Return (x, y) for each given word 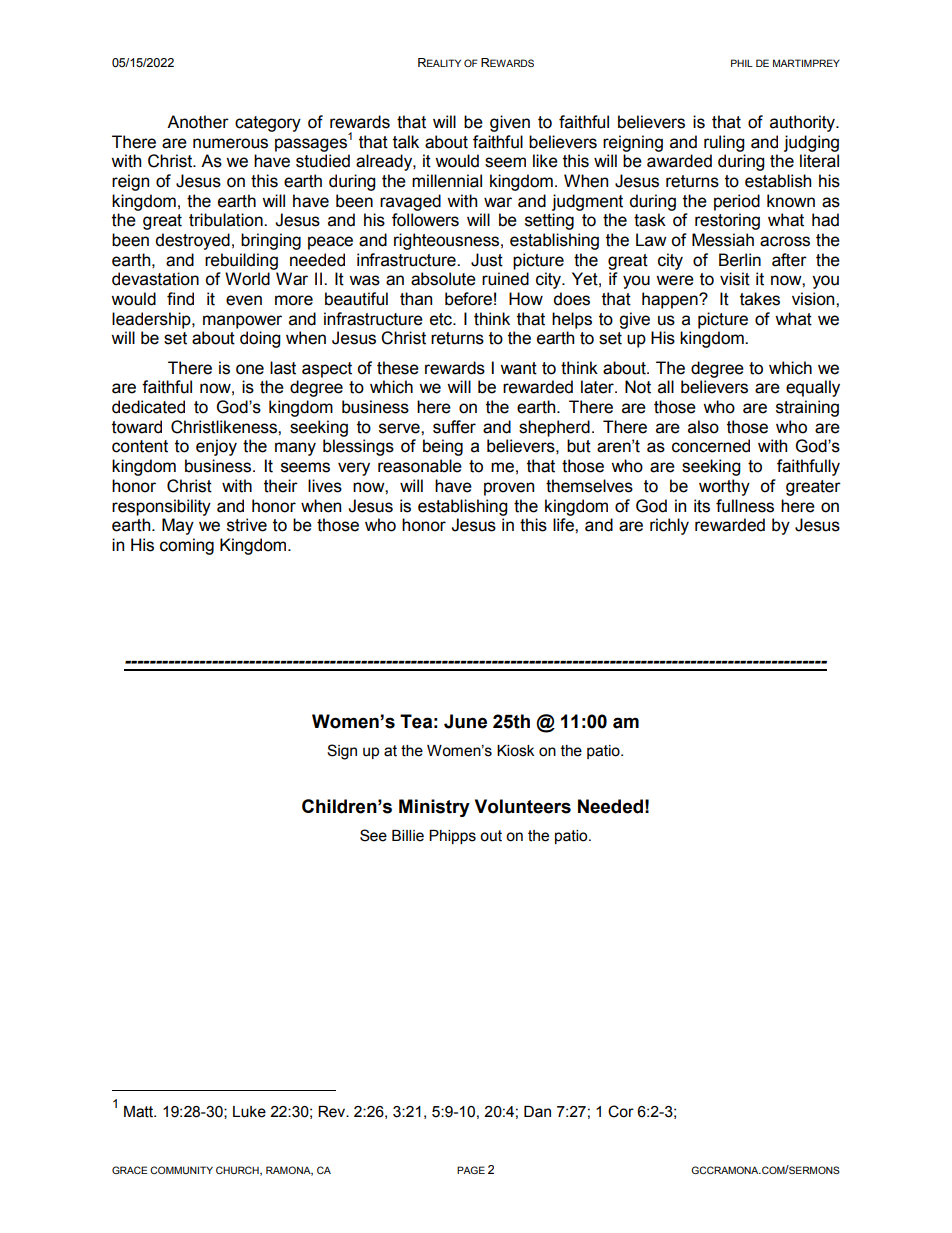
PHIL (742, 63)
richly (669, 526)
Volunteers (523, 806)
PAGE (471, 1170)
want (518, 368)
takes (760, 299)
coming (187, 546)
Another (198, 122)
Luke (249, 1112)
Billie (408, 836)
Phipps (452, 837)
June (465, 721)
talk (406, 142)
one (250, 369)
